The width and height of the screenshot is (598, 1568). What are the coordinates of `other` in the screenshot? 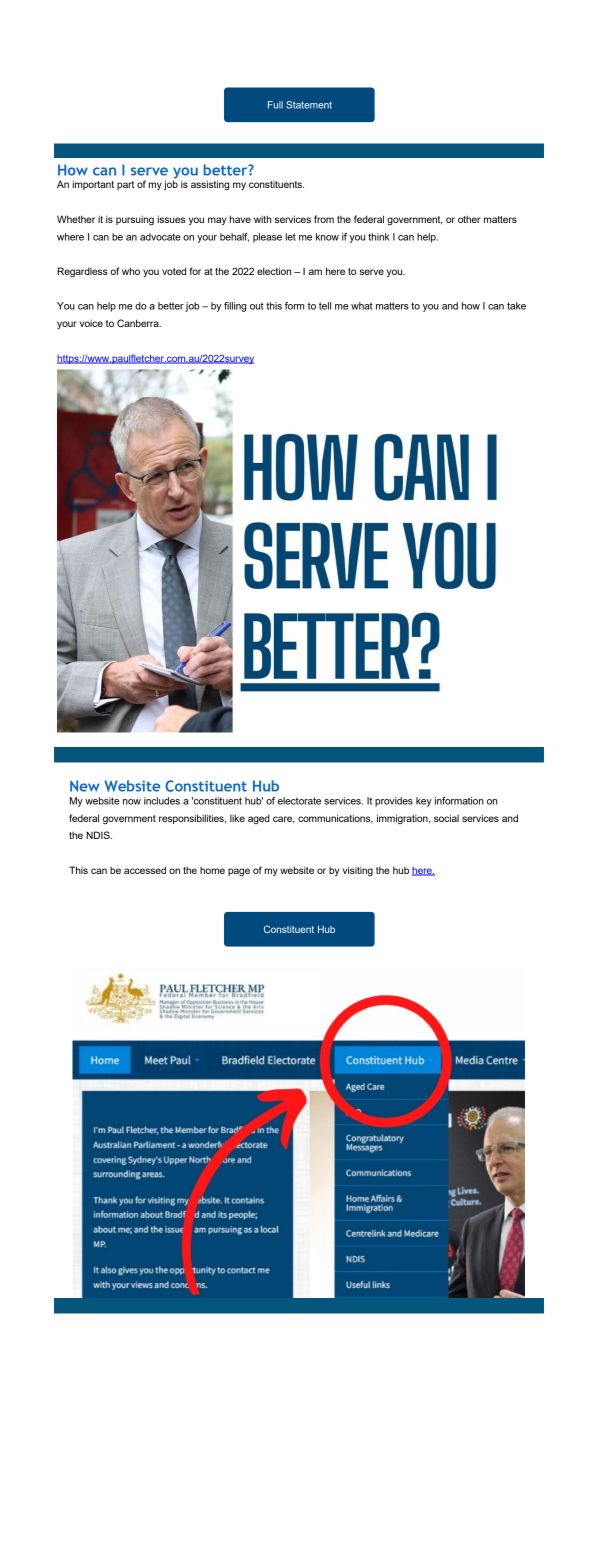 It's located at (469, 219).
